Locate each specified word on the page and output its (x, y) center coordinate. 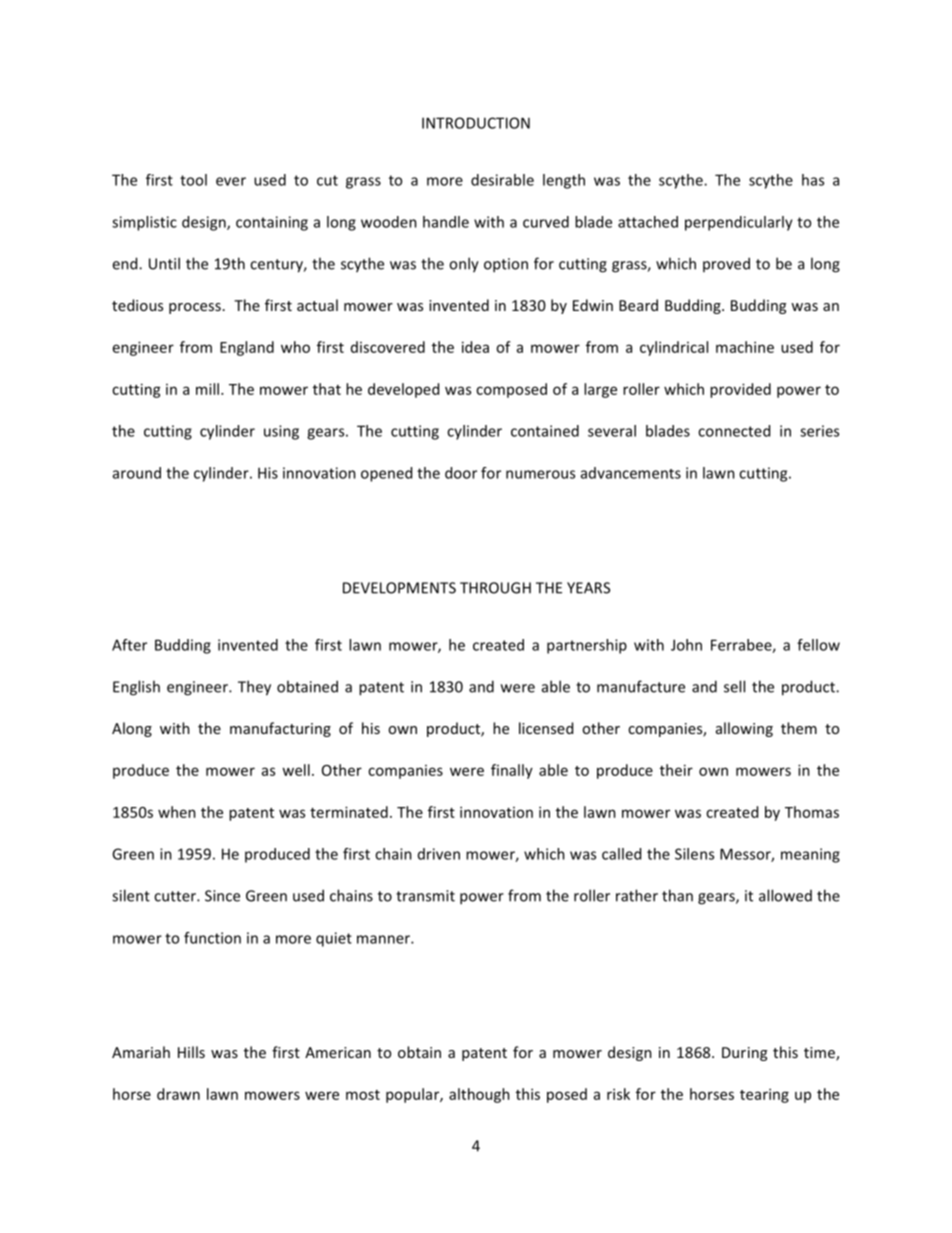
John (686, 645)
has (813, 180)
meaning (810, 855)
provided (740, 390)
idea (475, 347)
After (129, 645)
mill (207, 389)
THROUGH (495, 588)
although (479, 1095)
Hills (191, 1052)
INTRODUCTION (476, 123)
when (177, 812)
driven (439, 854)
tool (193, 180)
